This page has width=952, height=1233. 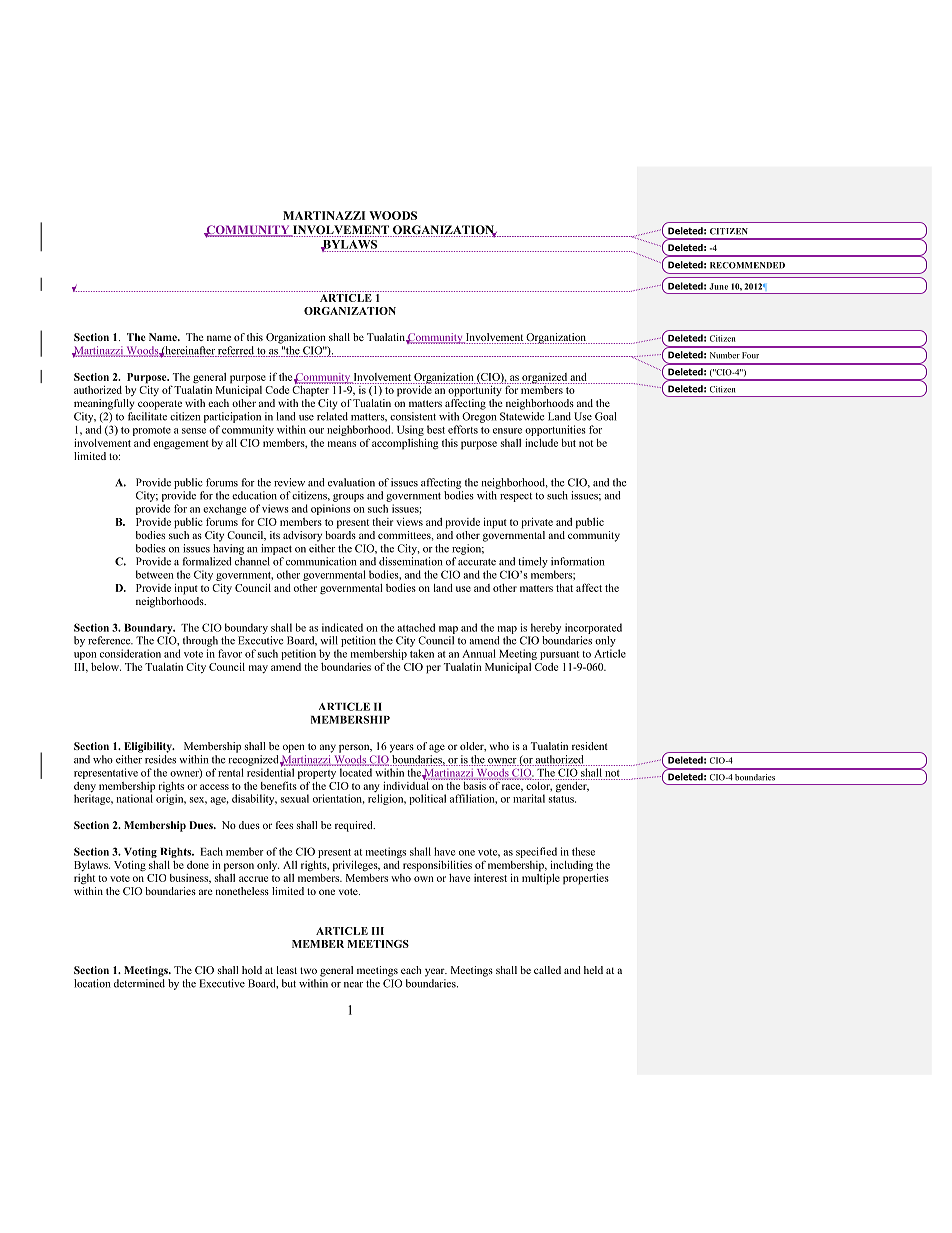 What do you see at coordinates (353, 985) in the page?
I see `near` at bounding box center [353, 985].
